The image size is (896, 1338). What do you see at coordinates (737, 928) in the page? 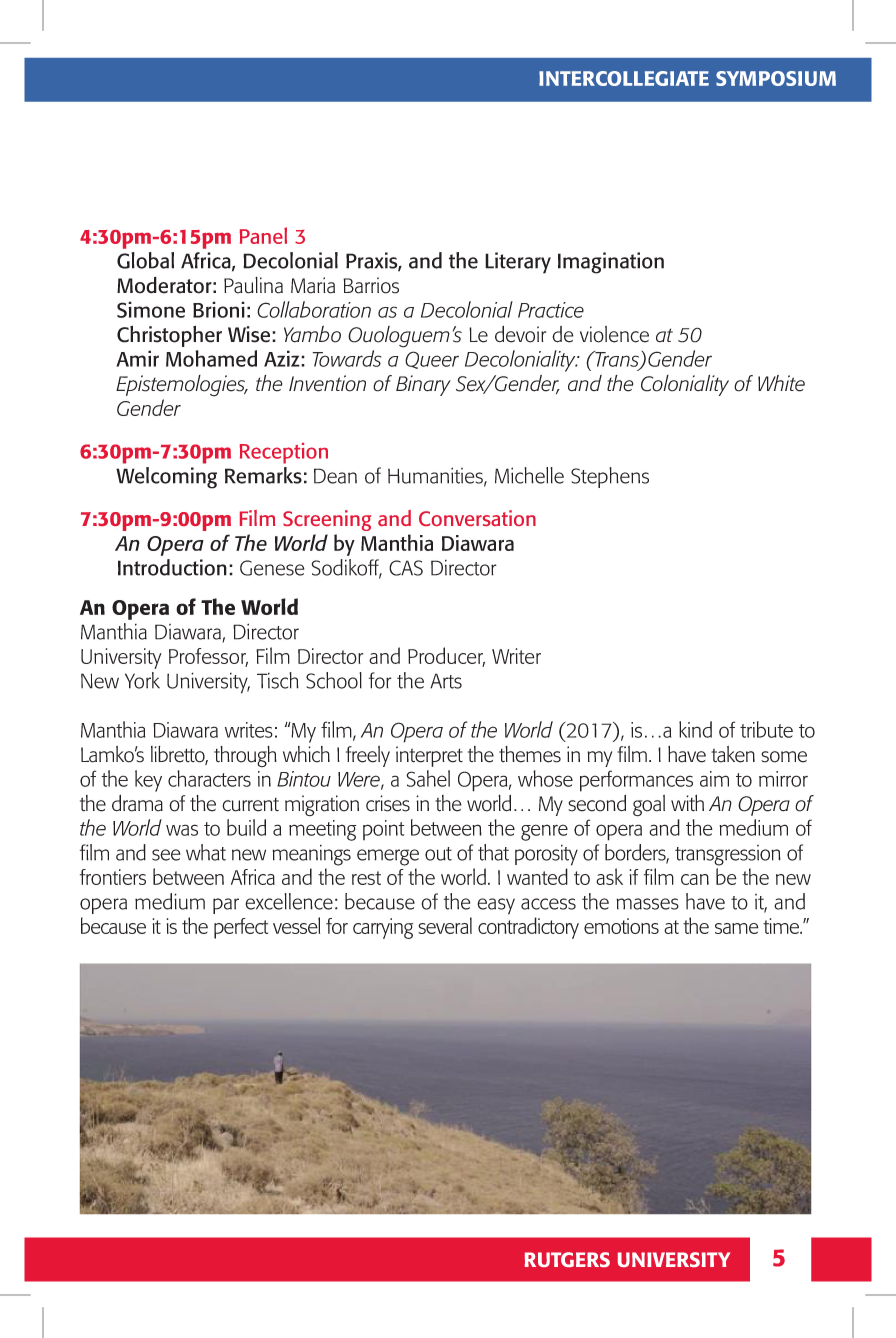
I see `same` at bounding box center [737, 928].
